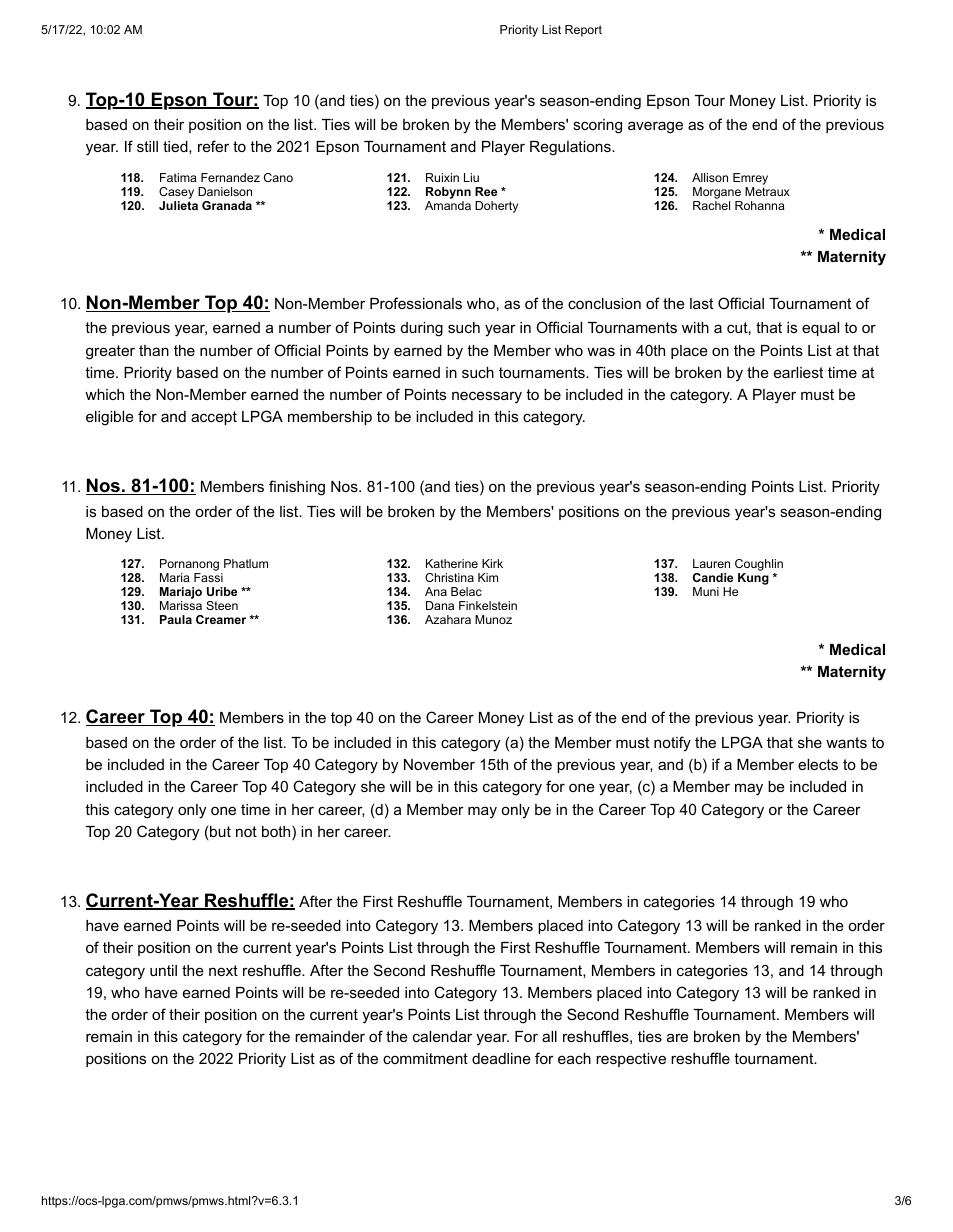 Image resolution: width=953 pixels, height=1232 pixels. I want to click on necessary, so click(487, 397).
